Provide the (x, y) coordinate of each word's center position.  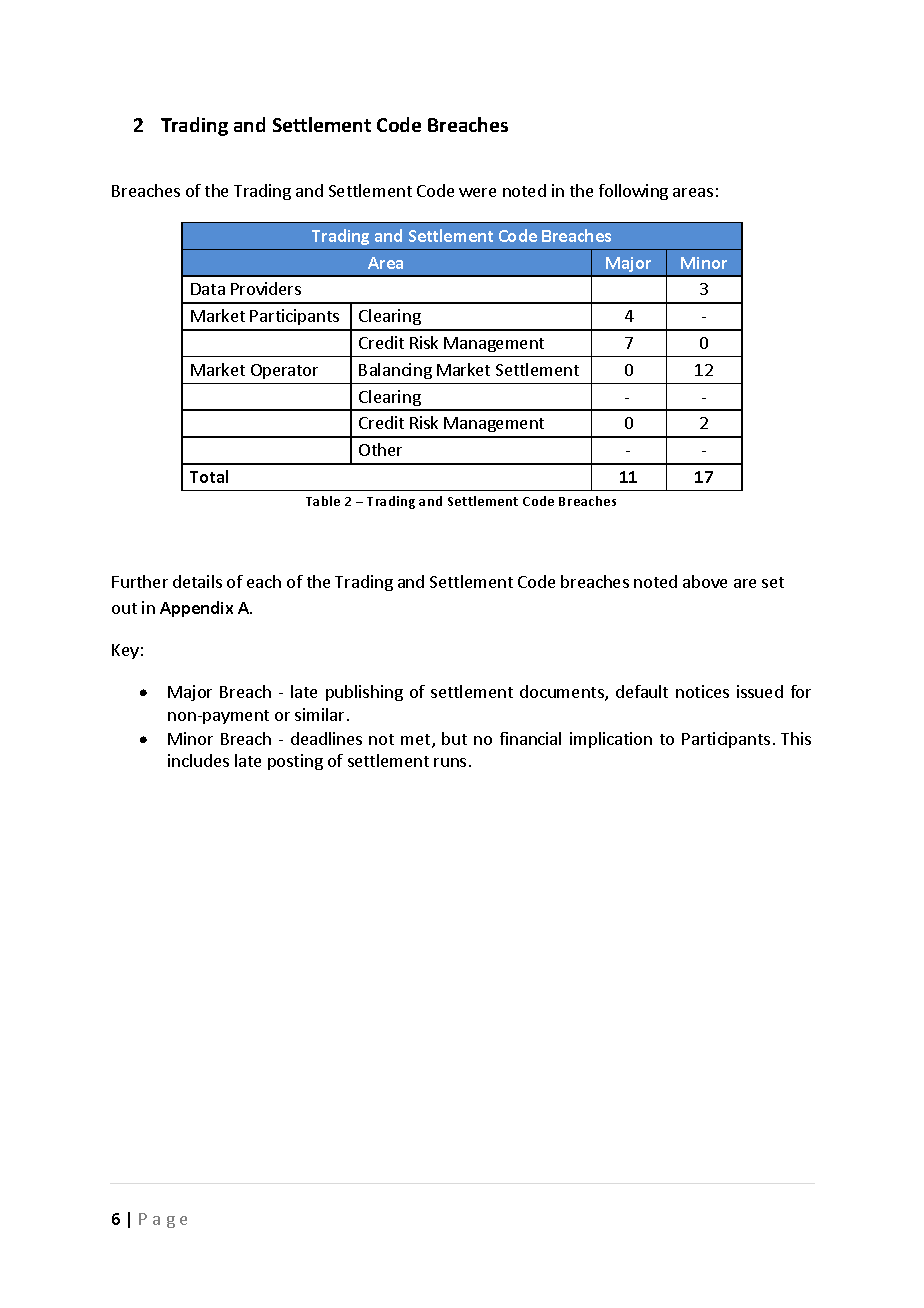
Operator (284, 371)
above (705, 581)
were (477, 192)
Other (380, 449)
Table (323, 501)
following (633, 192)
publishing (364, 693)
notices (702, 691)
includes (198, 760)
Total (209, 476)
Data (208, 289)
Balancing (395, 371)
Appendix (196, 609)
